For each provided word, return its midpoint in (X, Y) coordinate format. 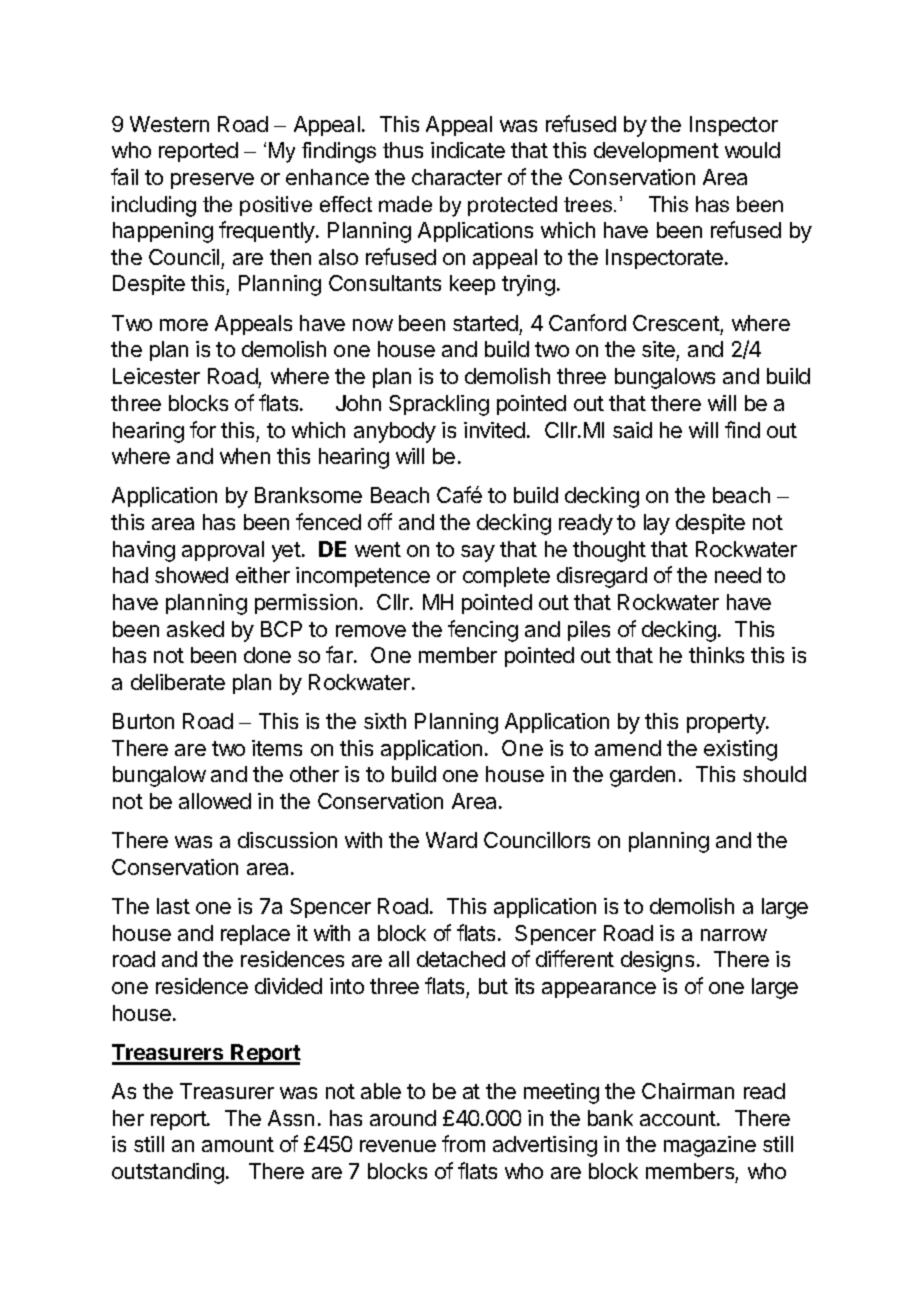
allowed (215, 801)
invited (494, 430)
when (245, 456)
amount (238, 1144)
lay (657, 524)
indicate (468, 150)
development (656, 152)
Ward (451, 840)
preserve (212, 181)
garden (642, 776)
